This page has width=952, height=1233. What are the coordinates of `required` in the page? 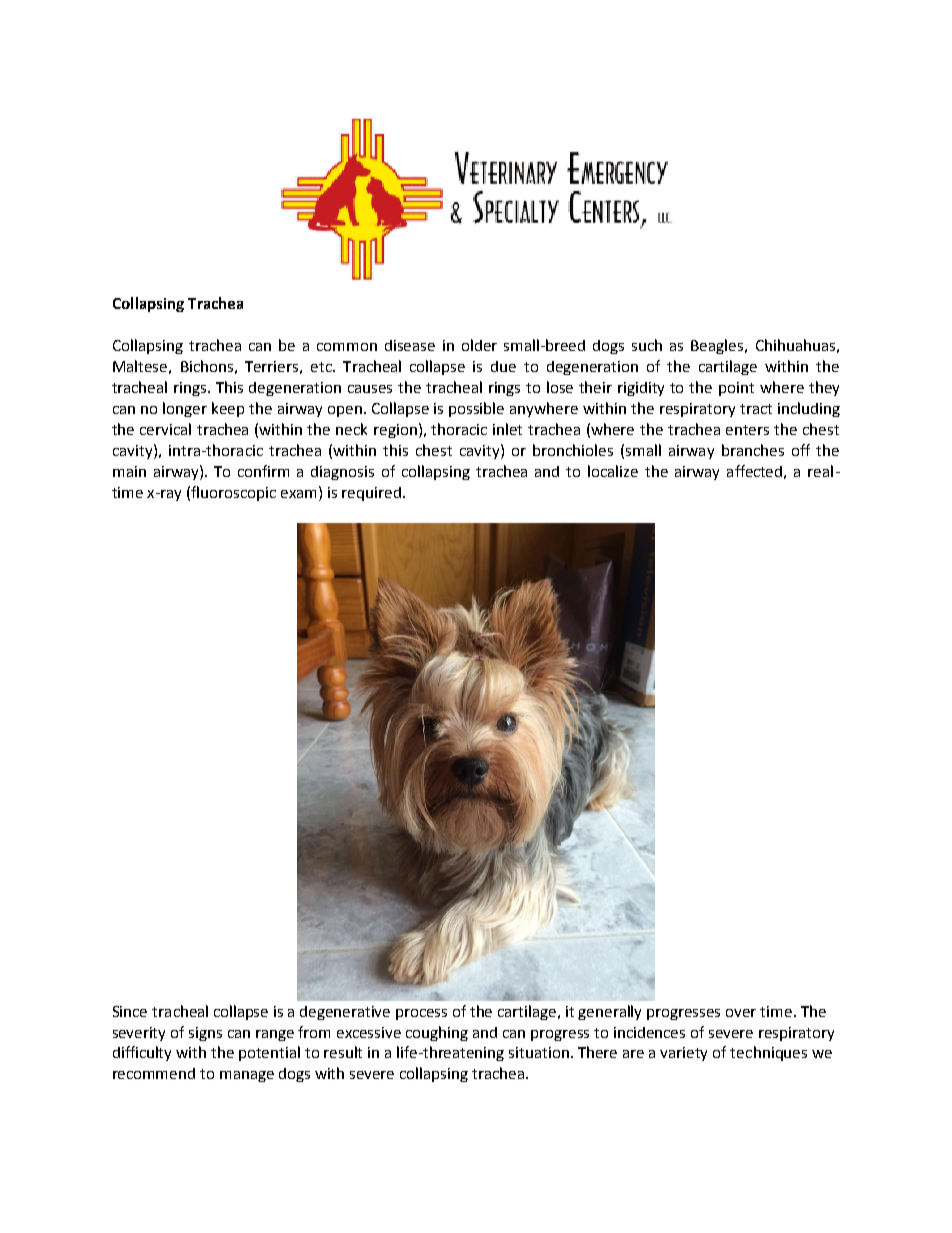 It's located at (371, 494).
